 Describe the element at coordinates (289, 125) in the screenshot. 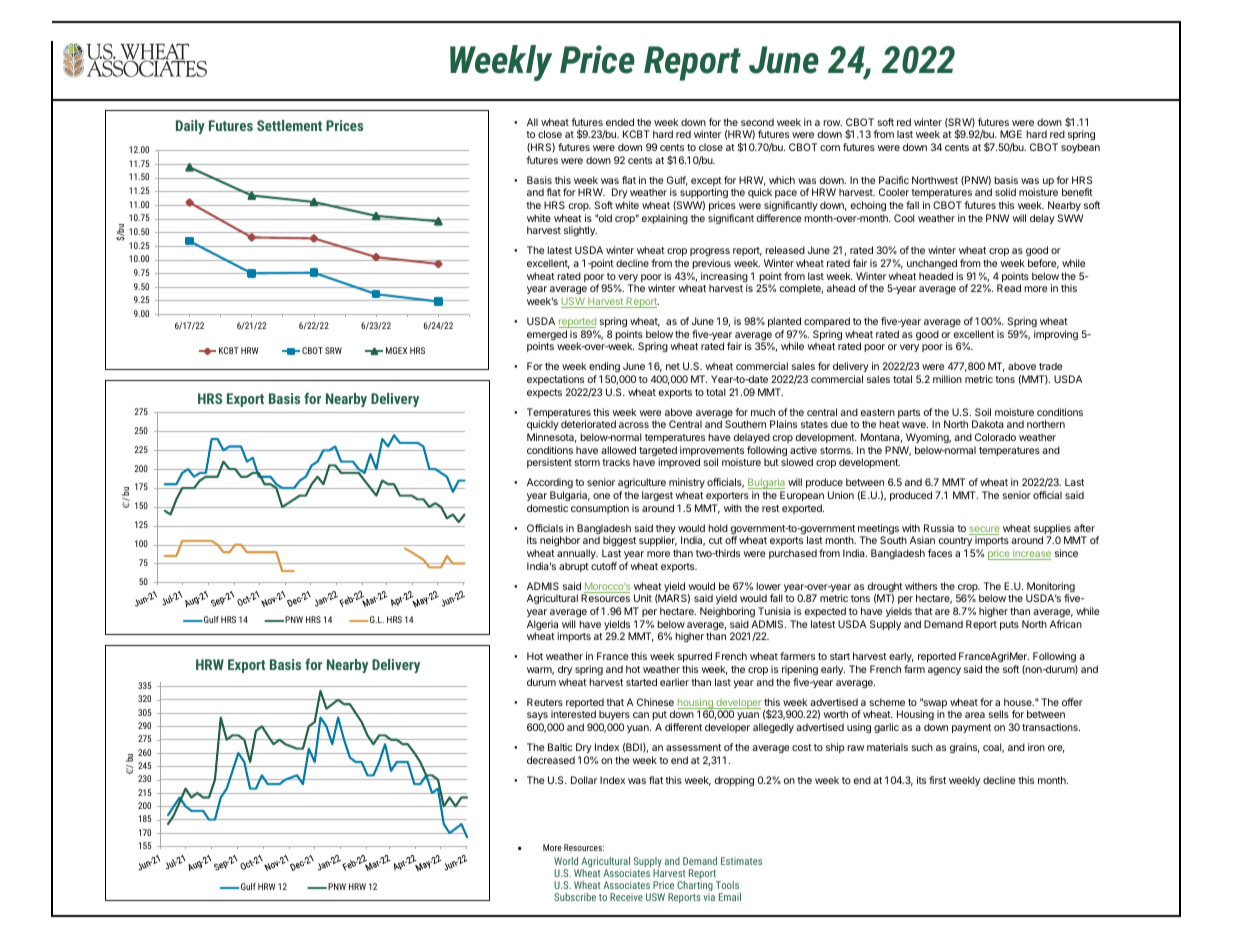

I see `Settlement` at that location.
